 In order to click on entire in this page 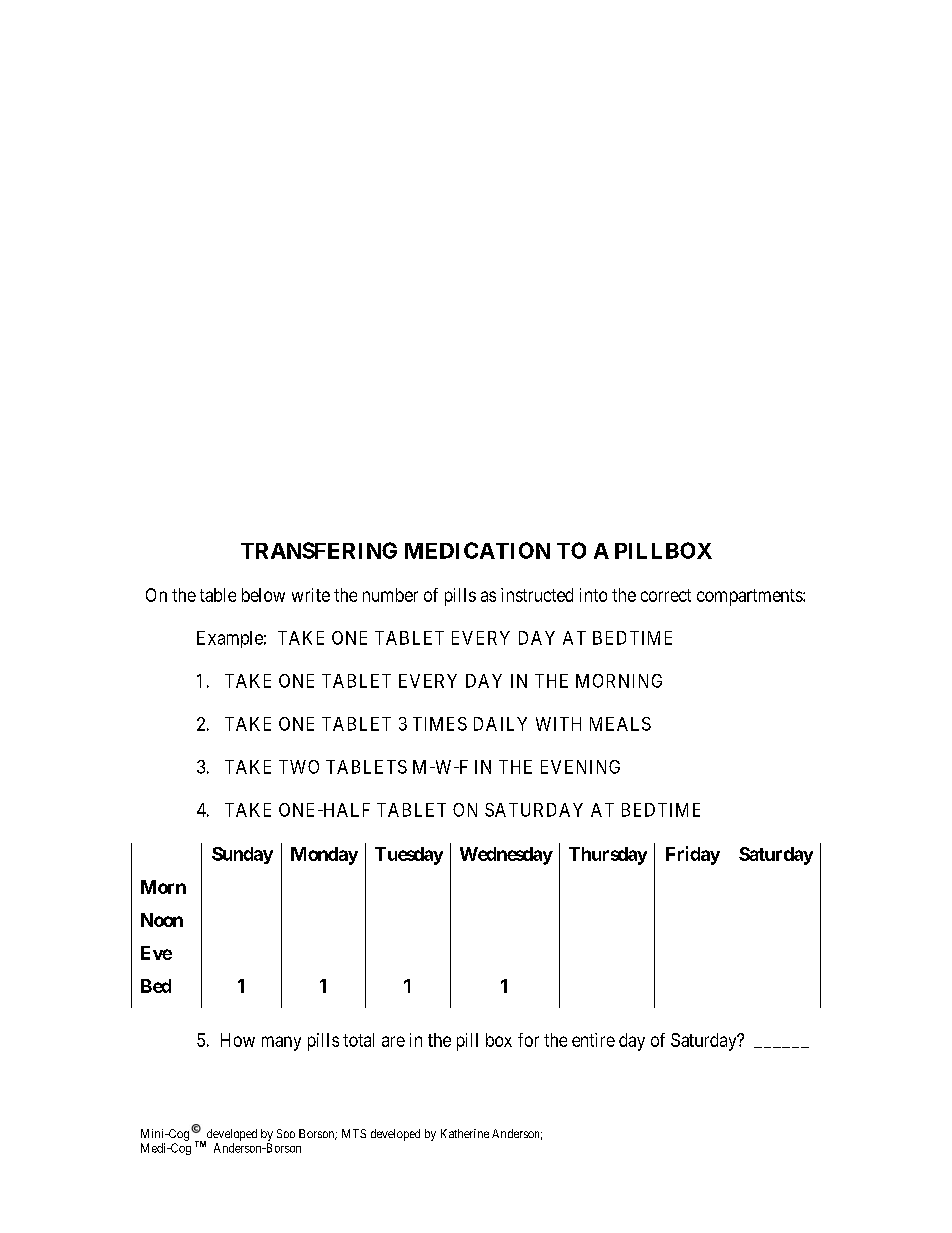, I will do `click(593, 1040)`.
